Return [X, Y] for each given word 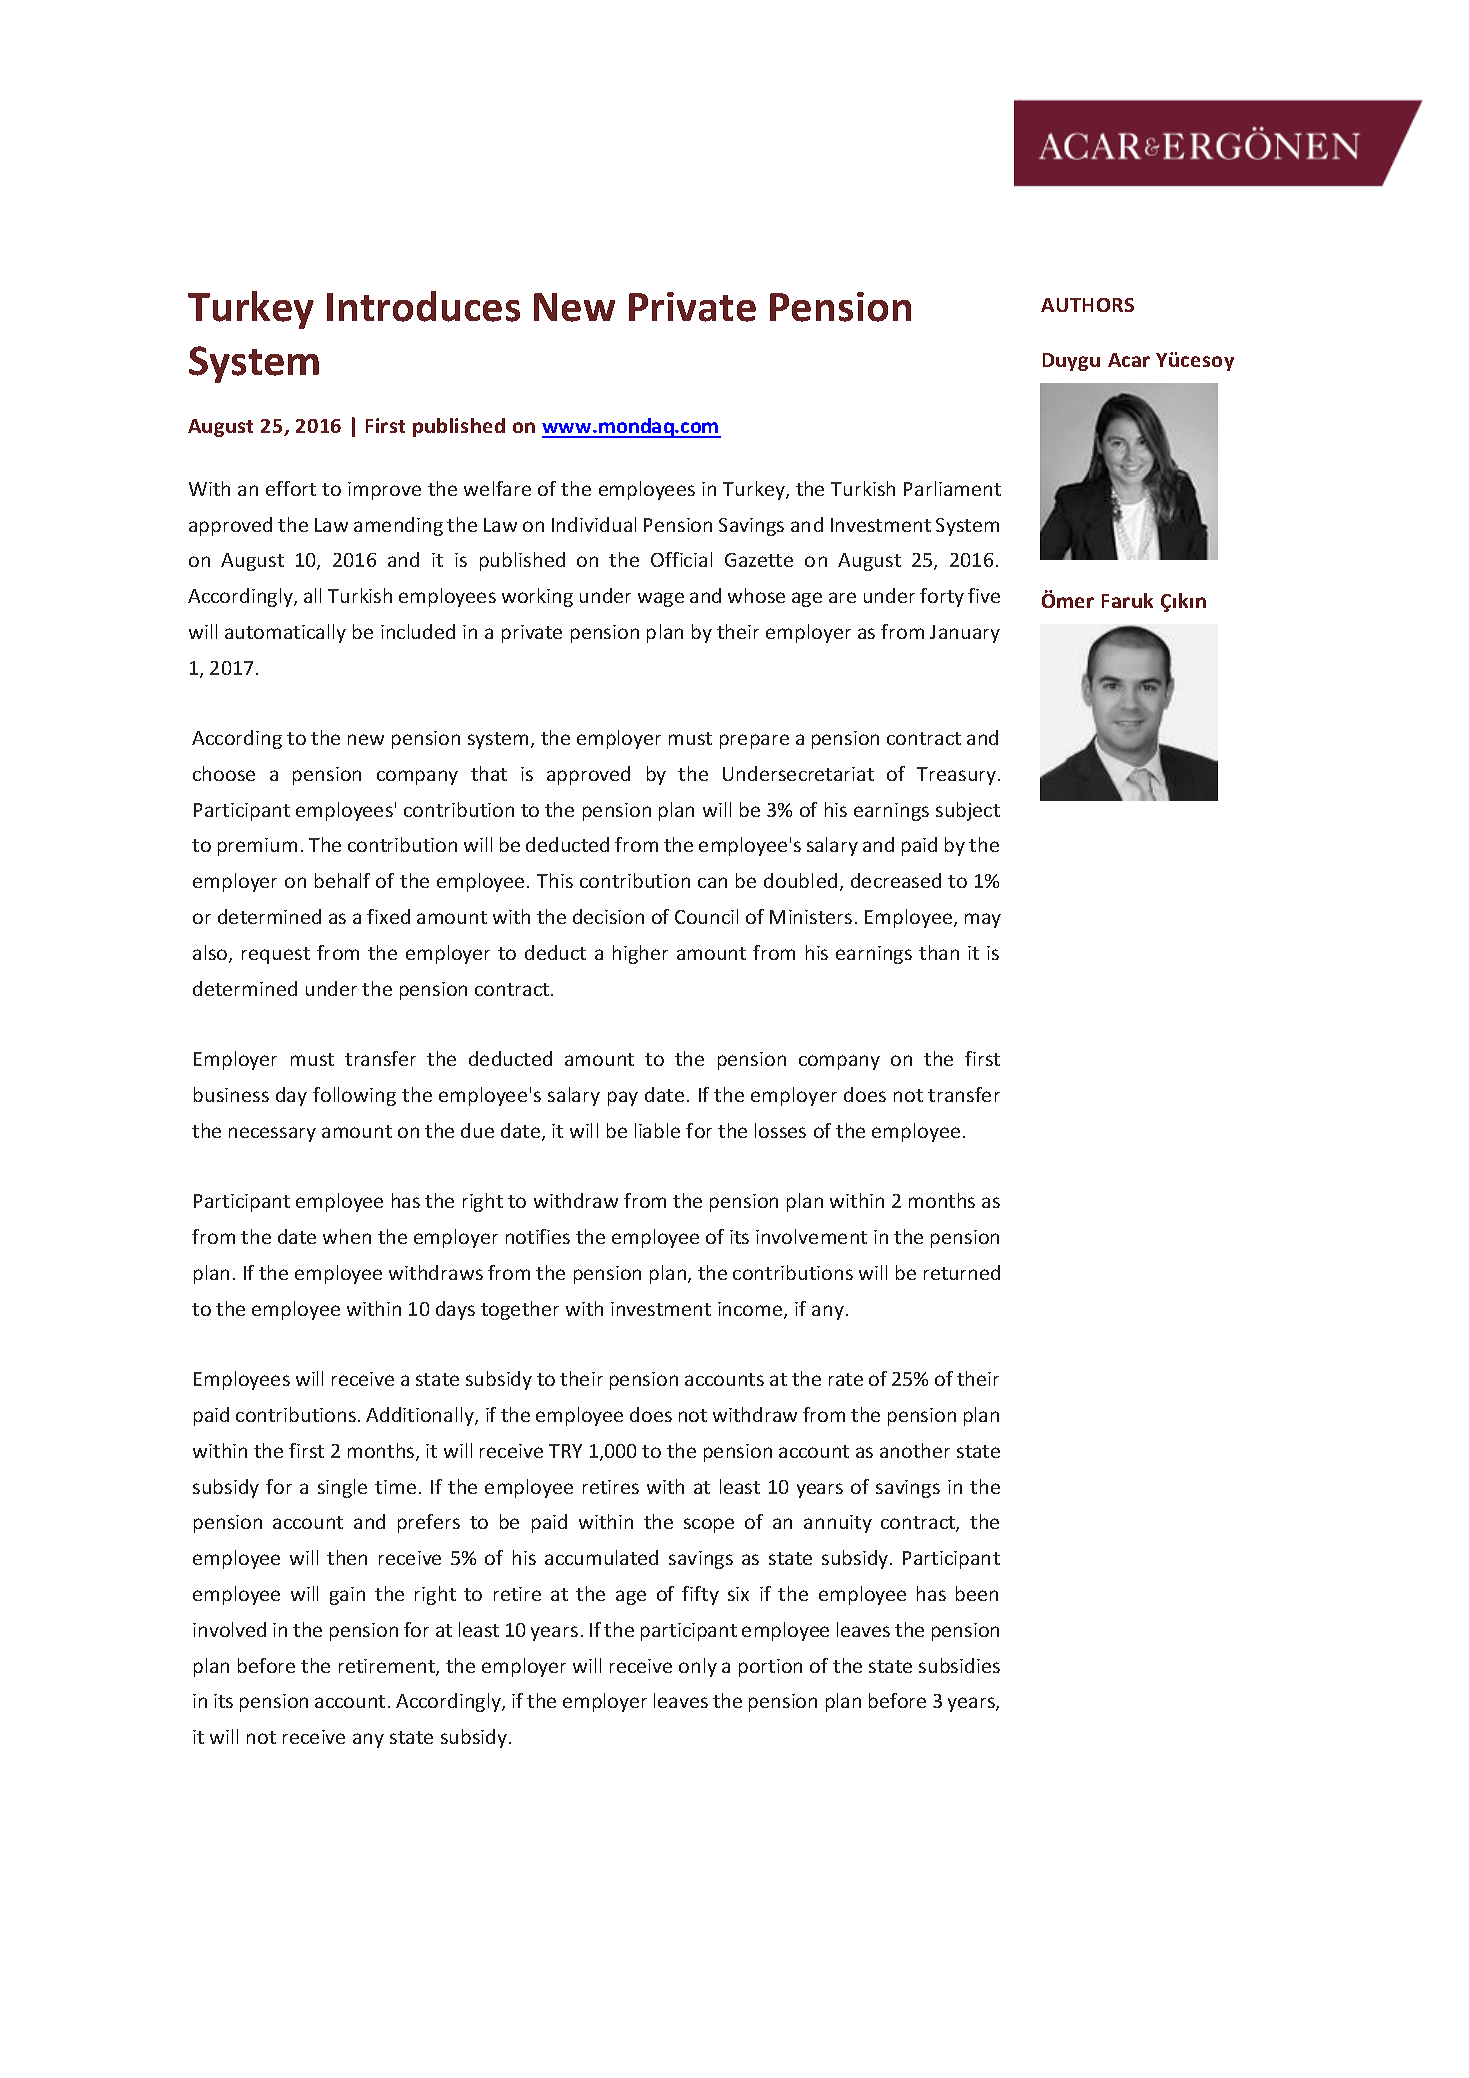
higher [640, 954]
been [977, 1593]
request [276, 955]
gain [347, 1596]
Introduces [423, 306]
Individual [594, 524]
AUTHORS [1087, 305]
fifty [700, 1595]
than [939, 952]
